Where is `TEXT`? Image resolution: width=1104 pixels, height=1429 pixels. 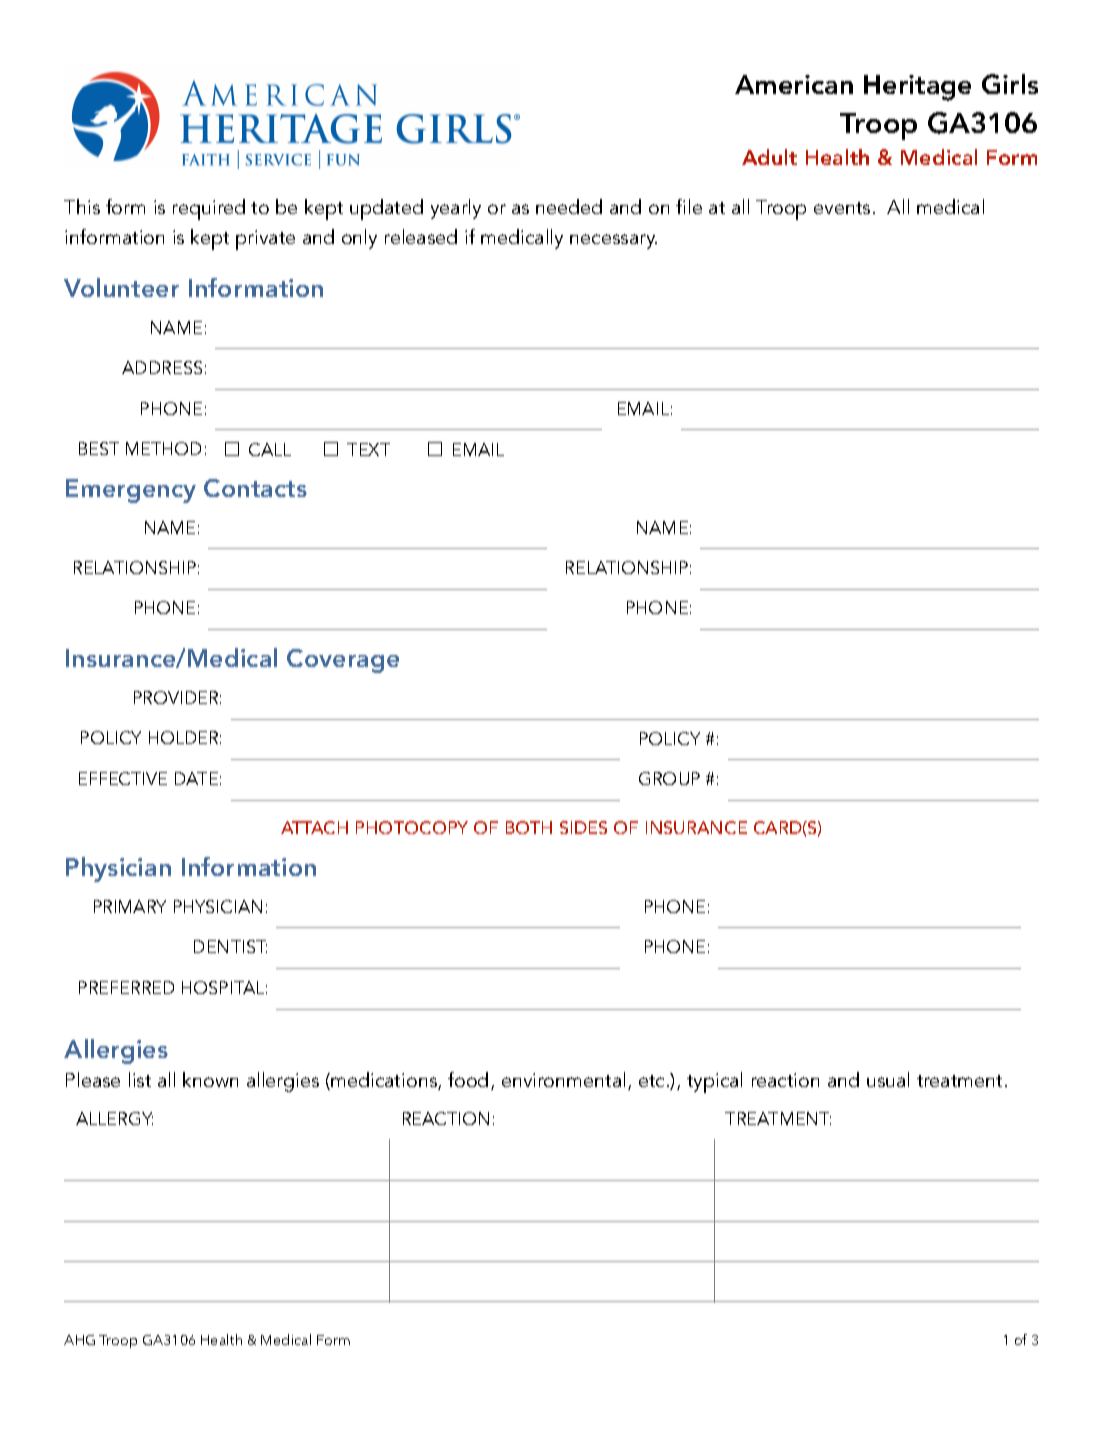 TEXT is located at coordinates (368, 449).
